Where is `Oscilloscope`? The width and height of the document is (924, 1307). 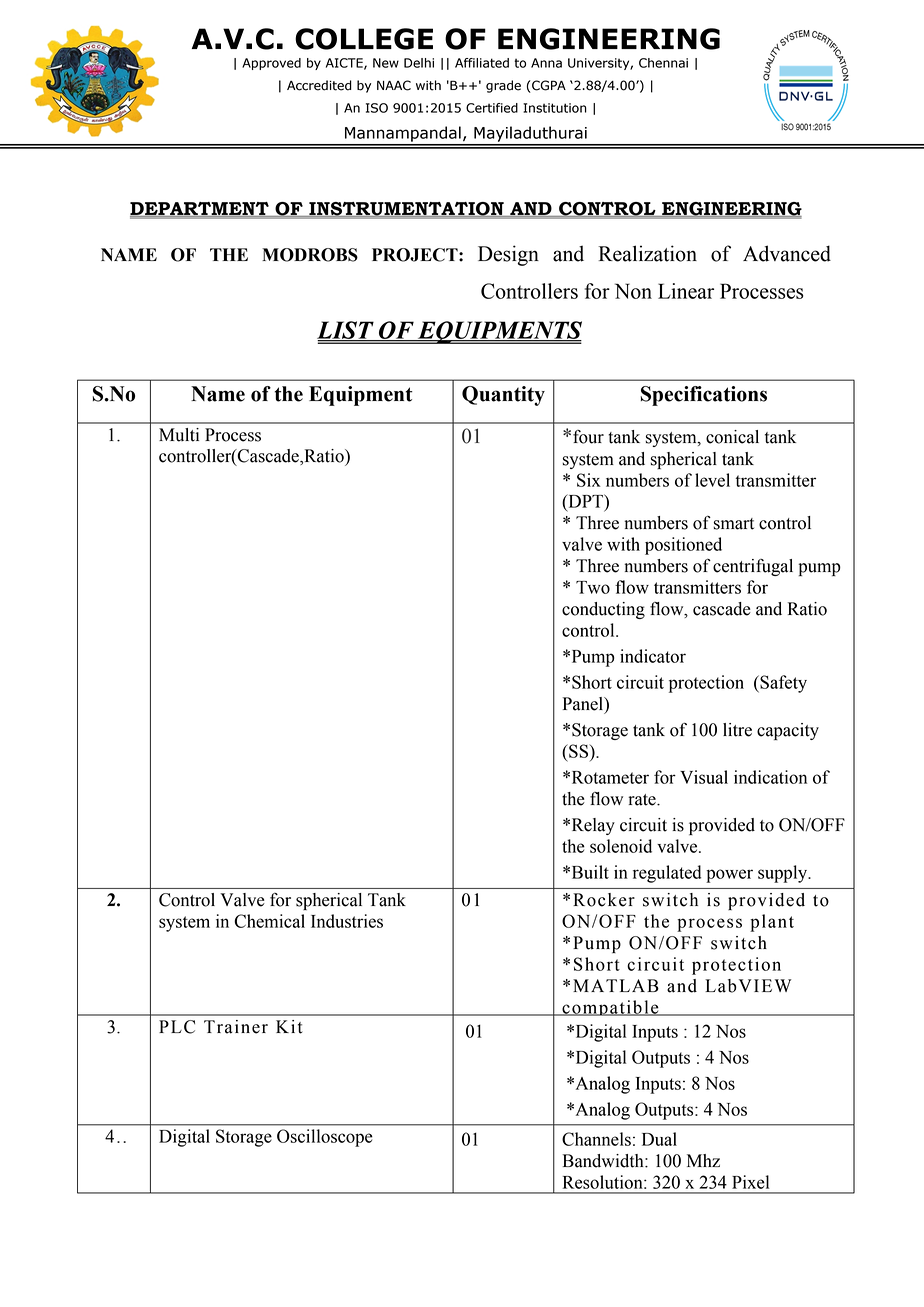 Oscilloscope is located at coordinates (325, 1138).
